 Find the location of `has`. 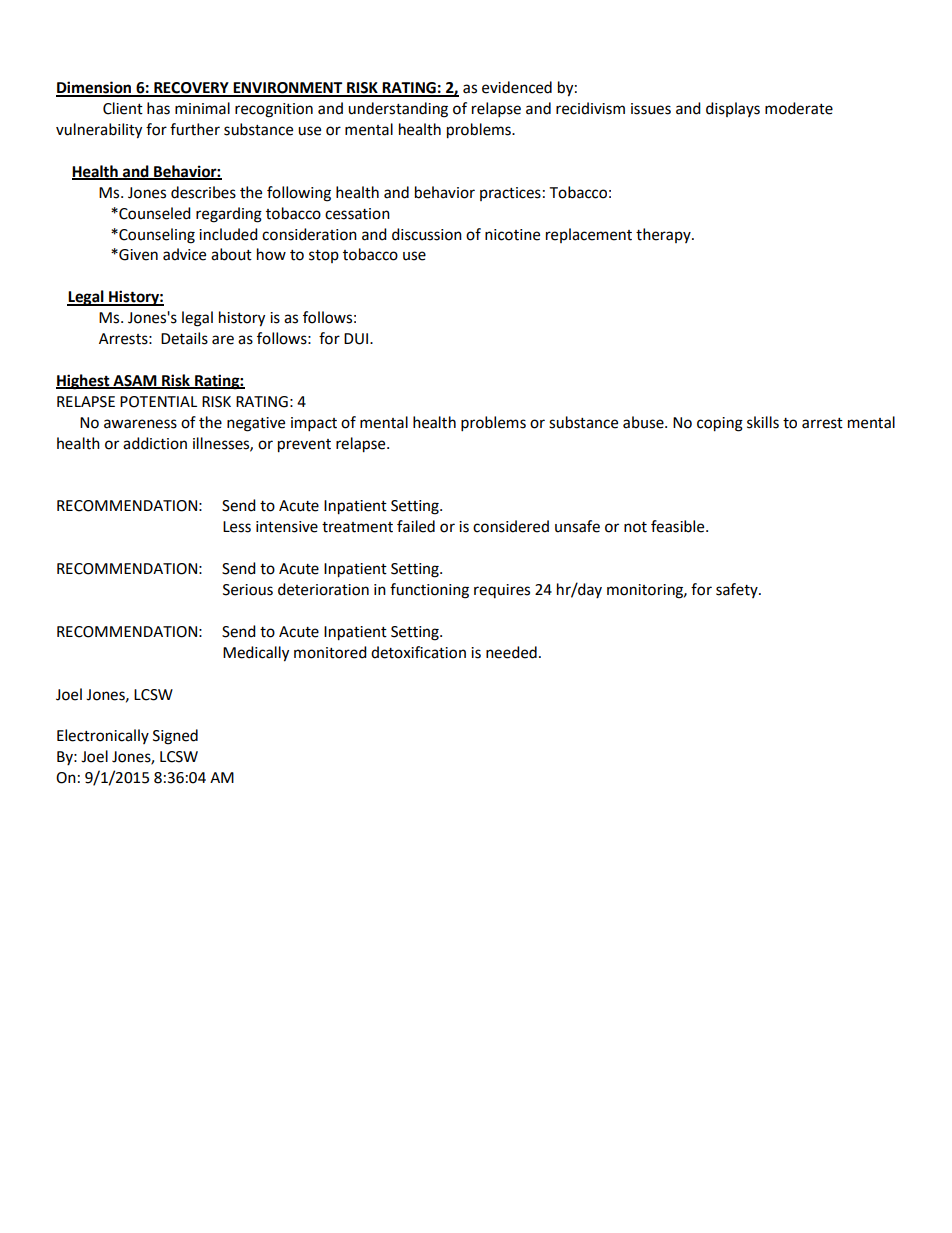

has is located at coordinates (158, 108).
